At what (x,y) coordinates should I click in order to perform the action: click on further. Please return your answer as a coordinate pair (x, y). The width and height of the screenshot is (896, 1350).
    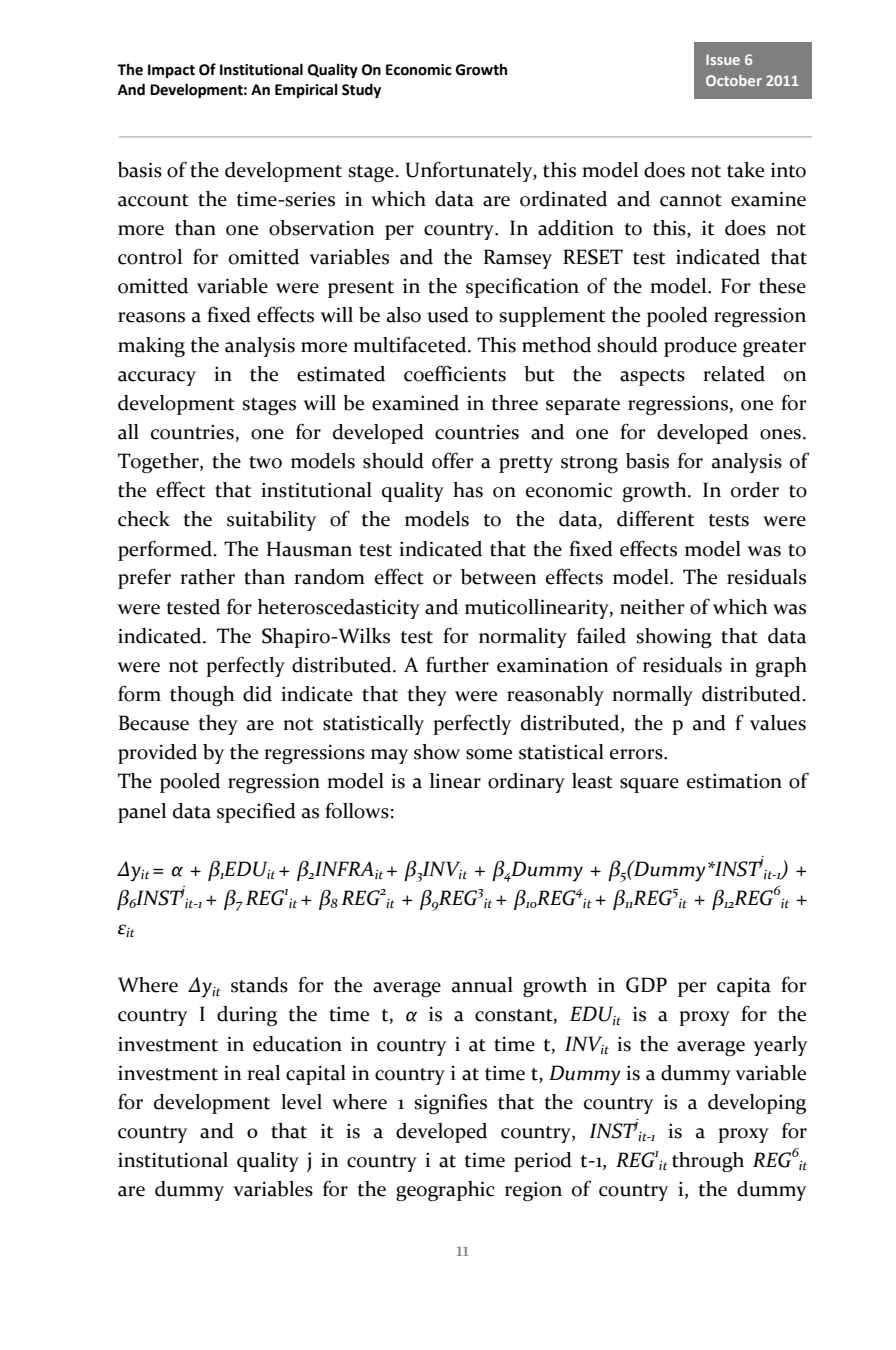
    Looking at the image, I should click on (457, 664).
